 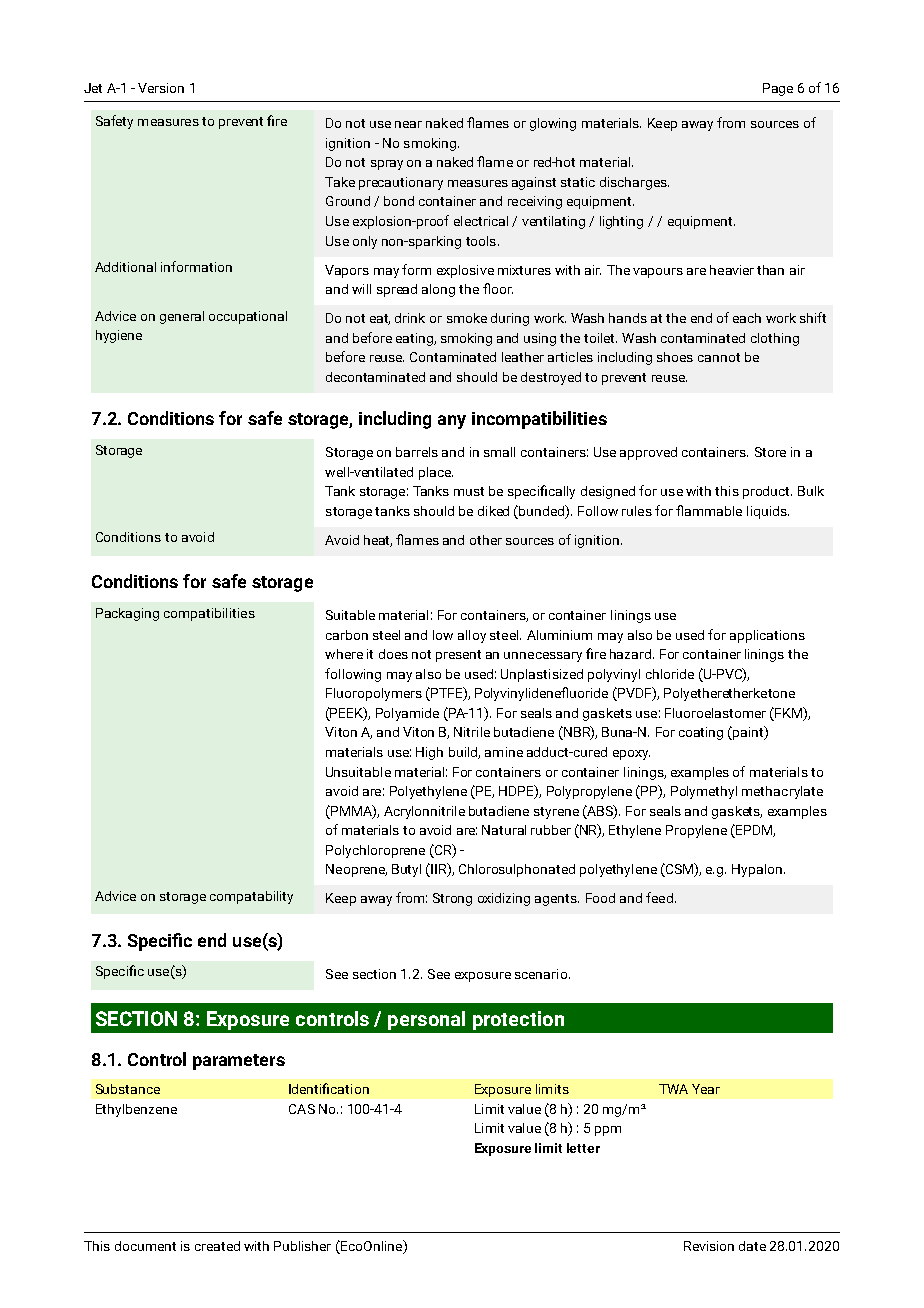 I want to click on Page, so click(x=778, y=89).
